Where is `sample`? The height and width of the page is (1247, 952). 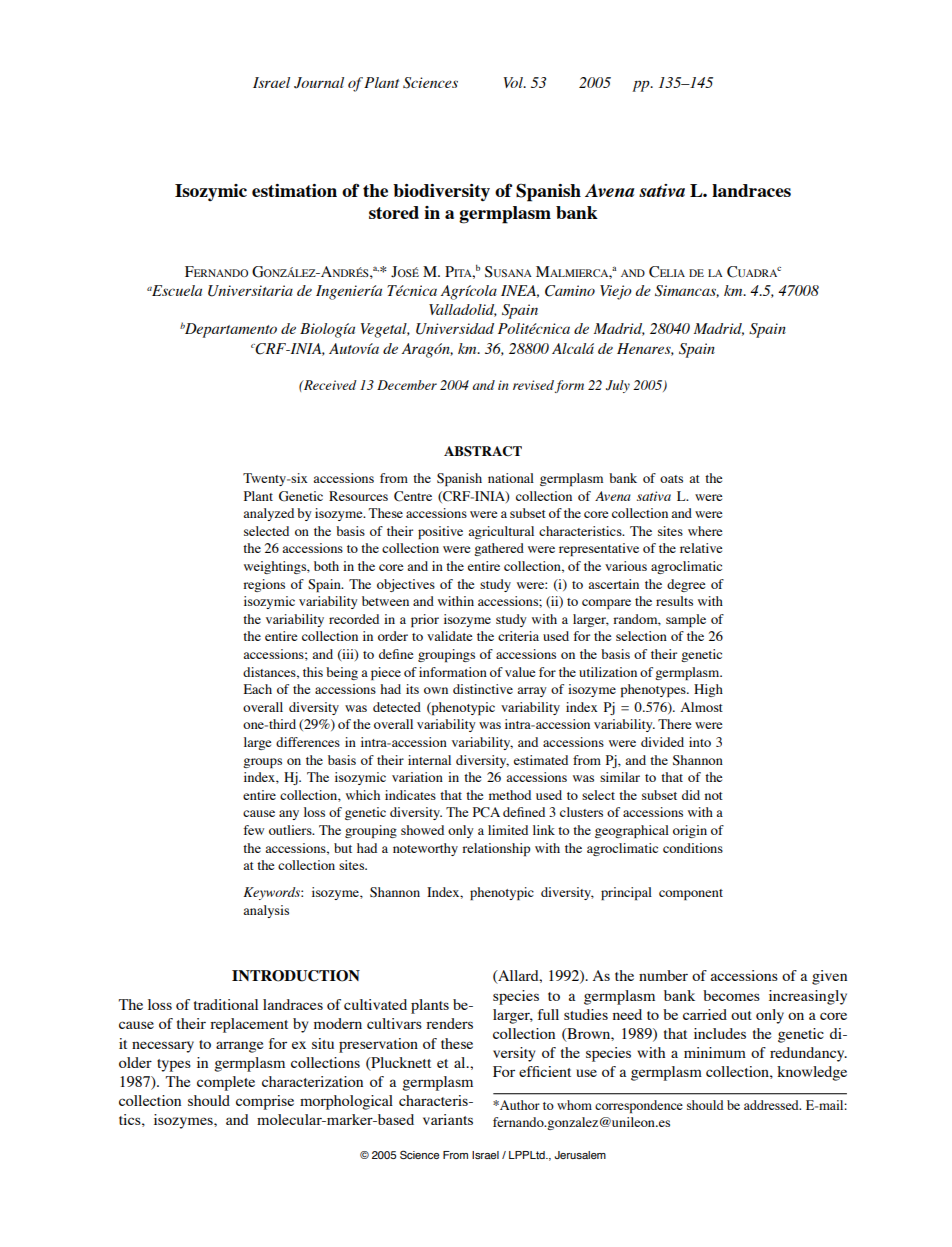
sample is located at coordinates (686, 620).
